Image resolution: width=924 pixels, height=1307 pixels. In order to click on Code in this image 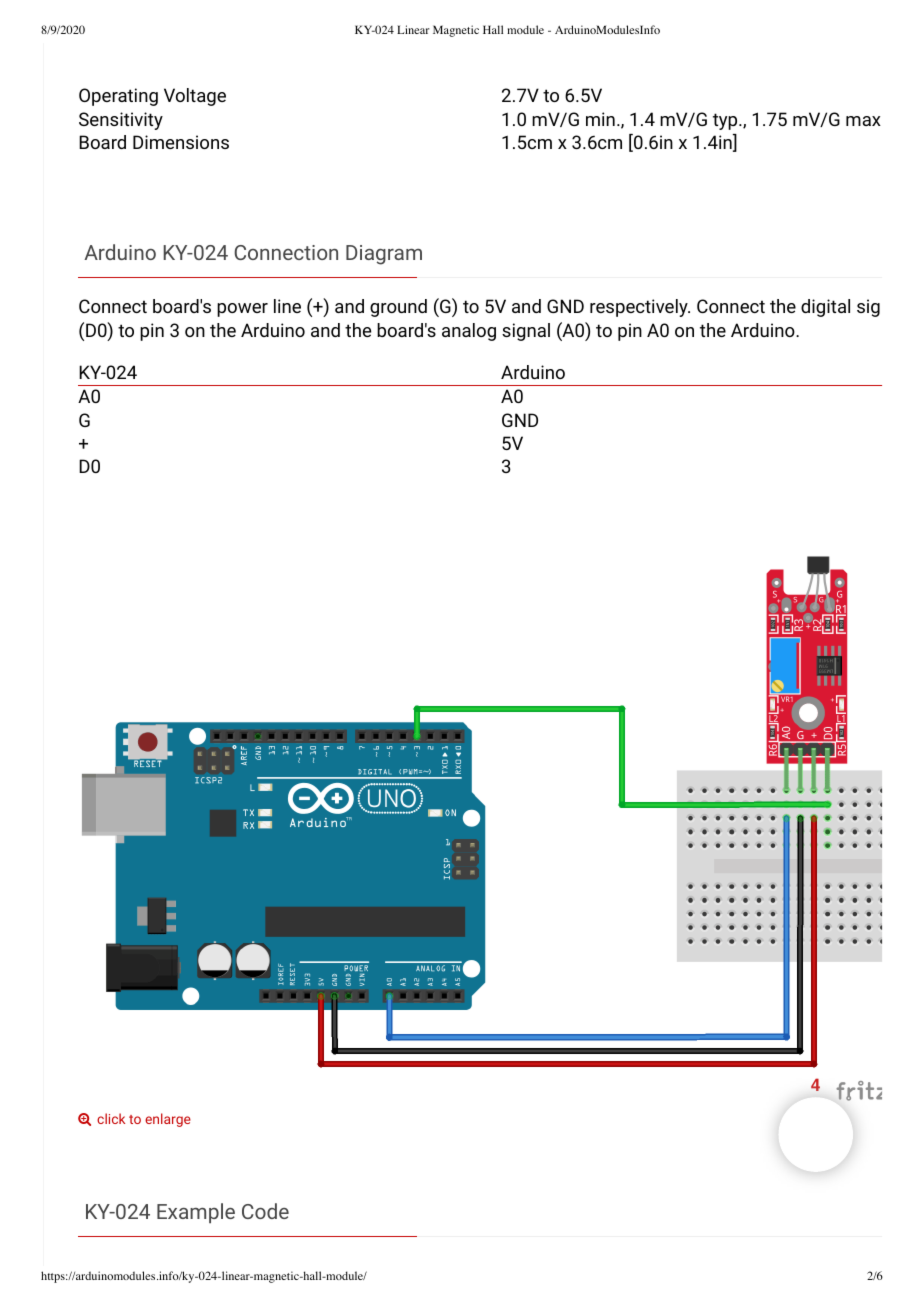, I will do `click(265, 1211)`.
